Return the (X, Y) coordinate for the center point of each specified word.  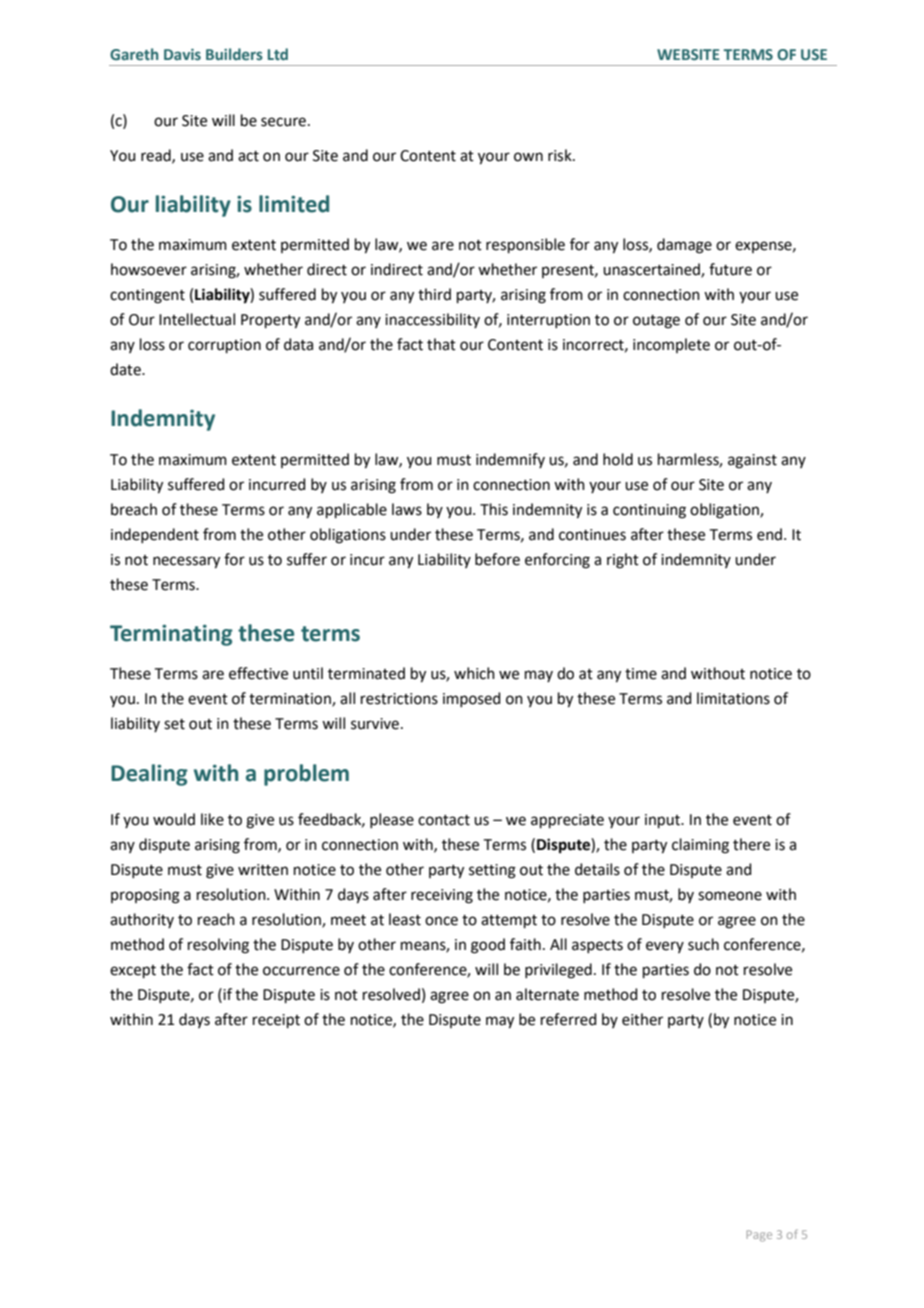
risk (561, 155)
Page (759, 1236)
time (641, 674)
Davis (182, 54)
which (474, 673)
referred (569, 1019)
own (528, 157)
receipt (276, 1021)
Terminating (171, 635)
